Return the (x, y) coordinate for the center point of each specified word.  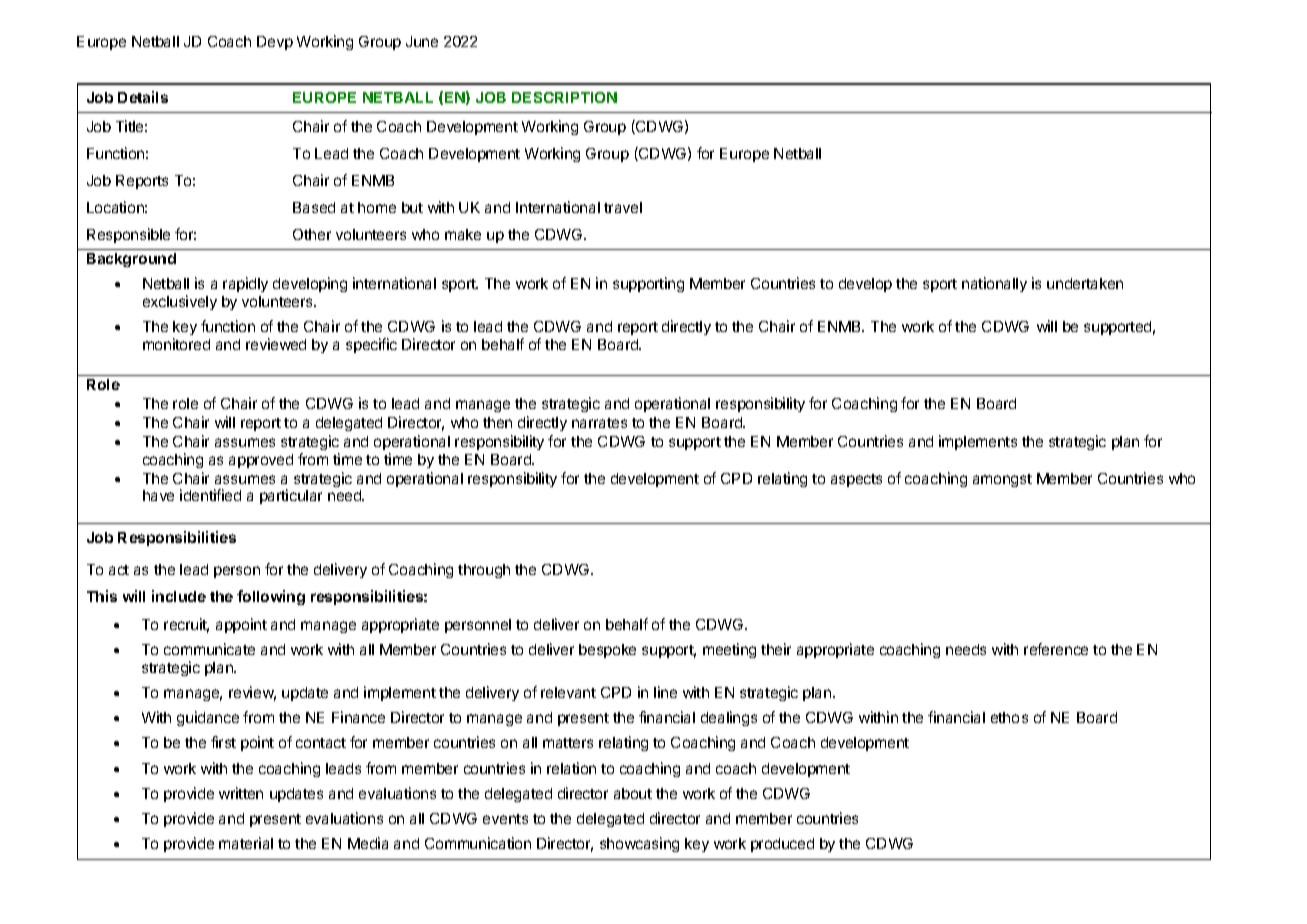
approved (261, 461)
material (246, 843)
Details (143, 97)
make (463, 234)
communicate (209, 649)
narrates (599, 423)
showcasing (639, 844)
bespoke (607, 651)
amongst (1002, 480)
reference (1056, 649)
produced (782, 845)
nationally (994, 284)
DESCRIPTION (564, 97)
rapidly (245, 284)
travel (623, 207)
